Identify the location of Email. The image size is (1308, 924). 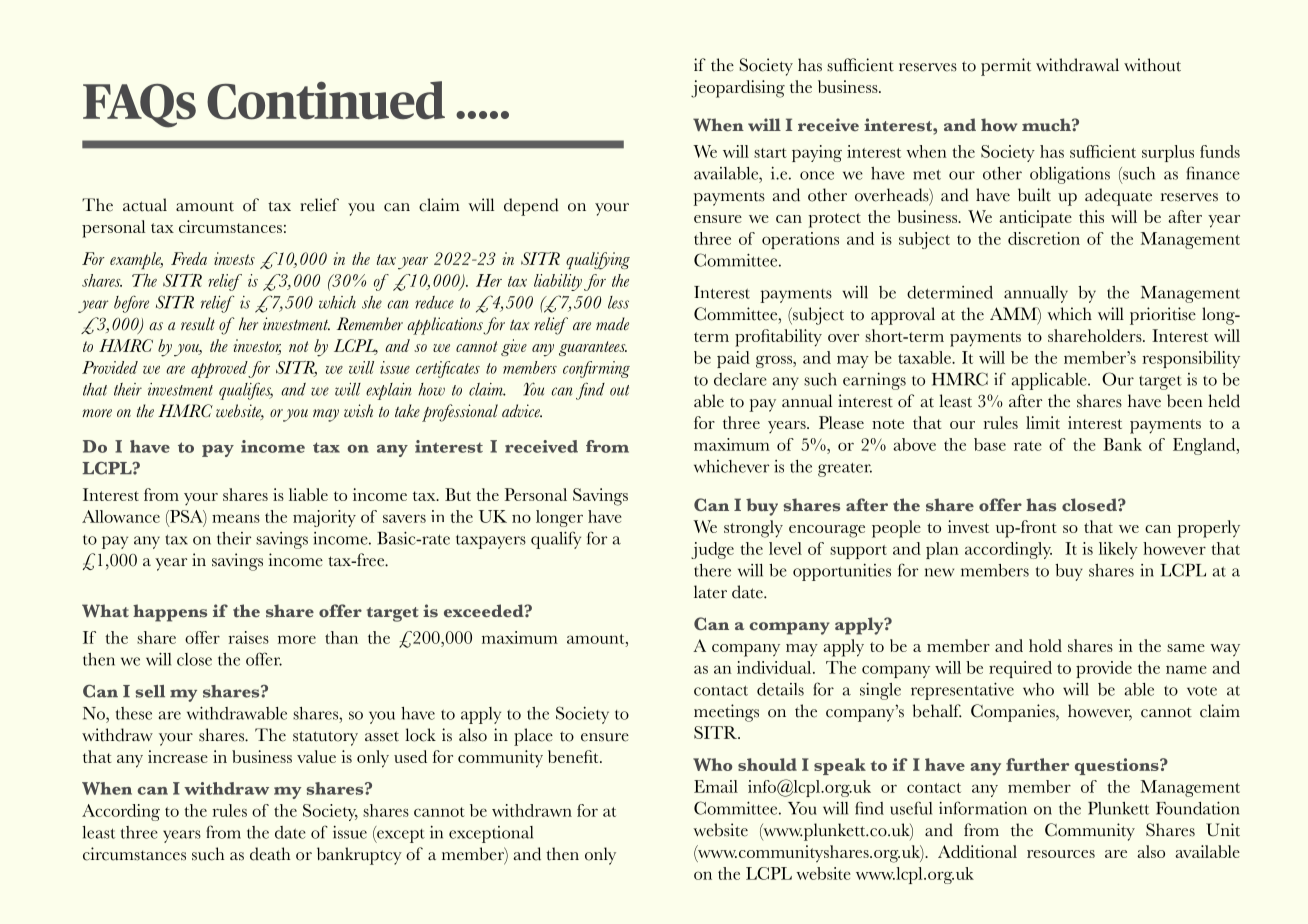
(716, 786).
